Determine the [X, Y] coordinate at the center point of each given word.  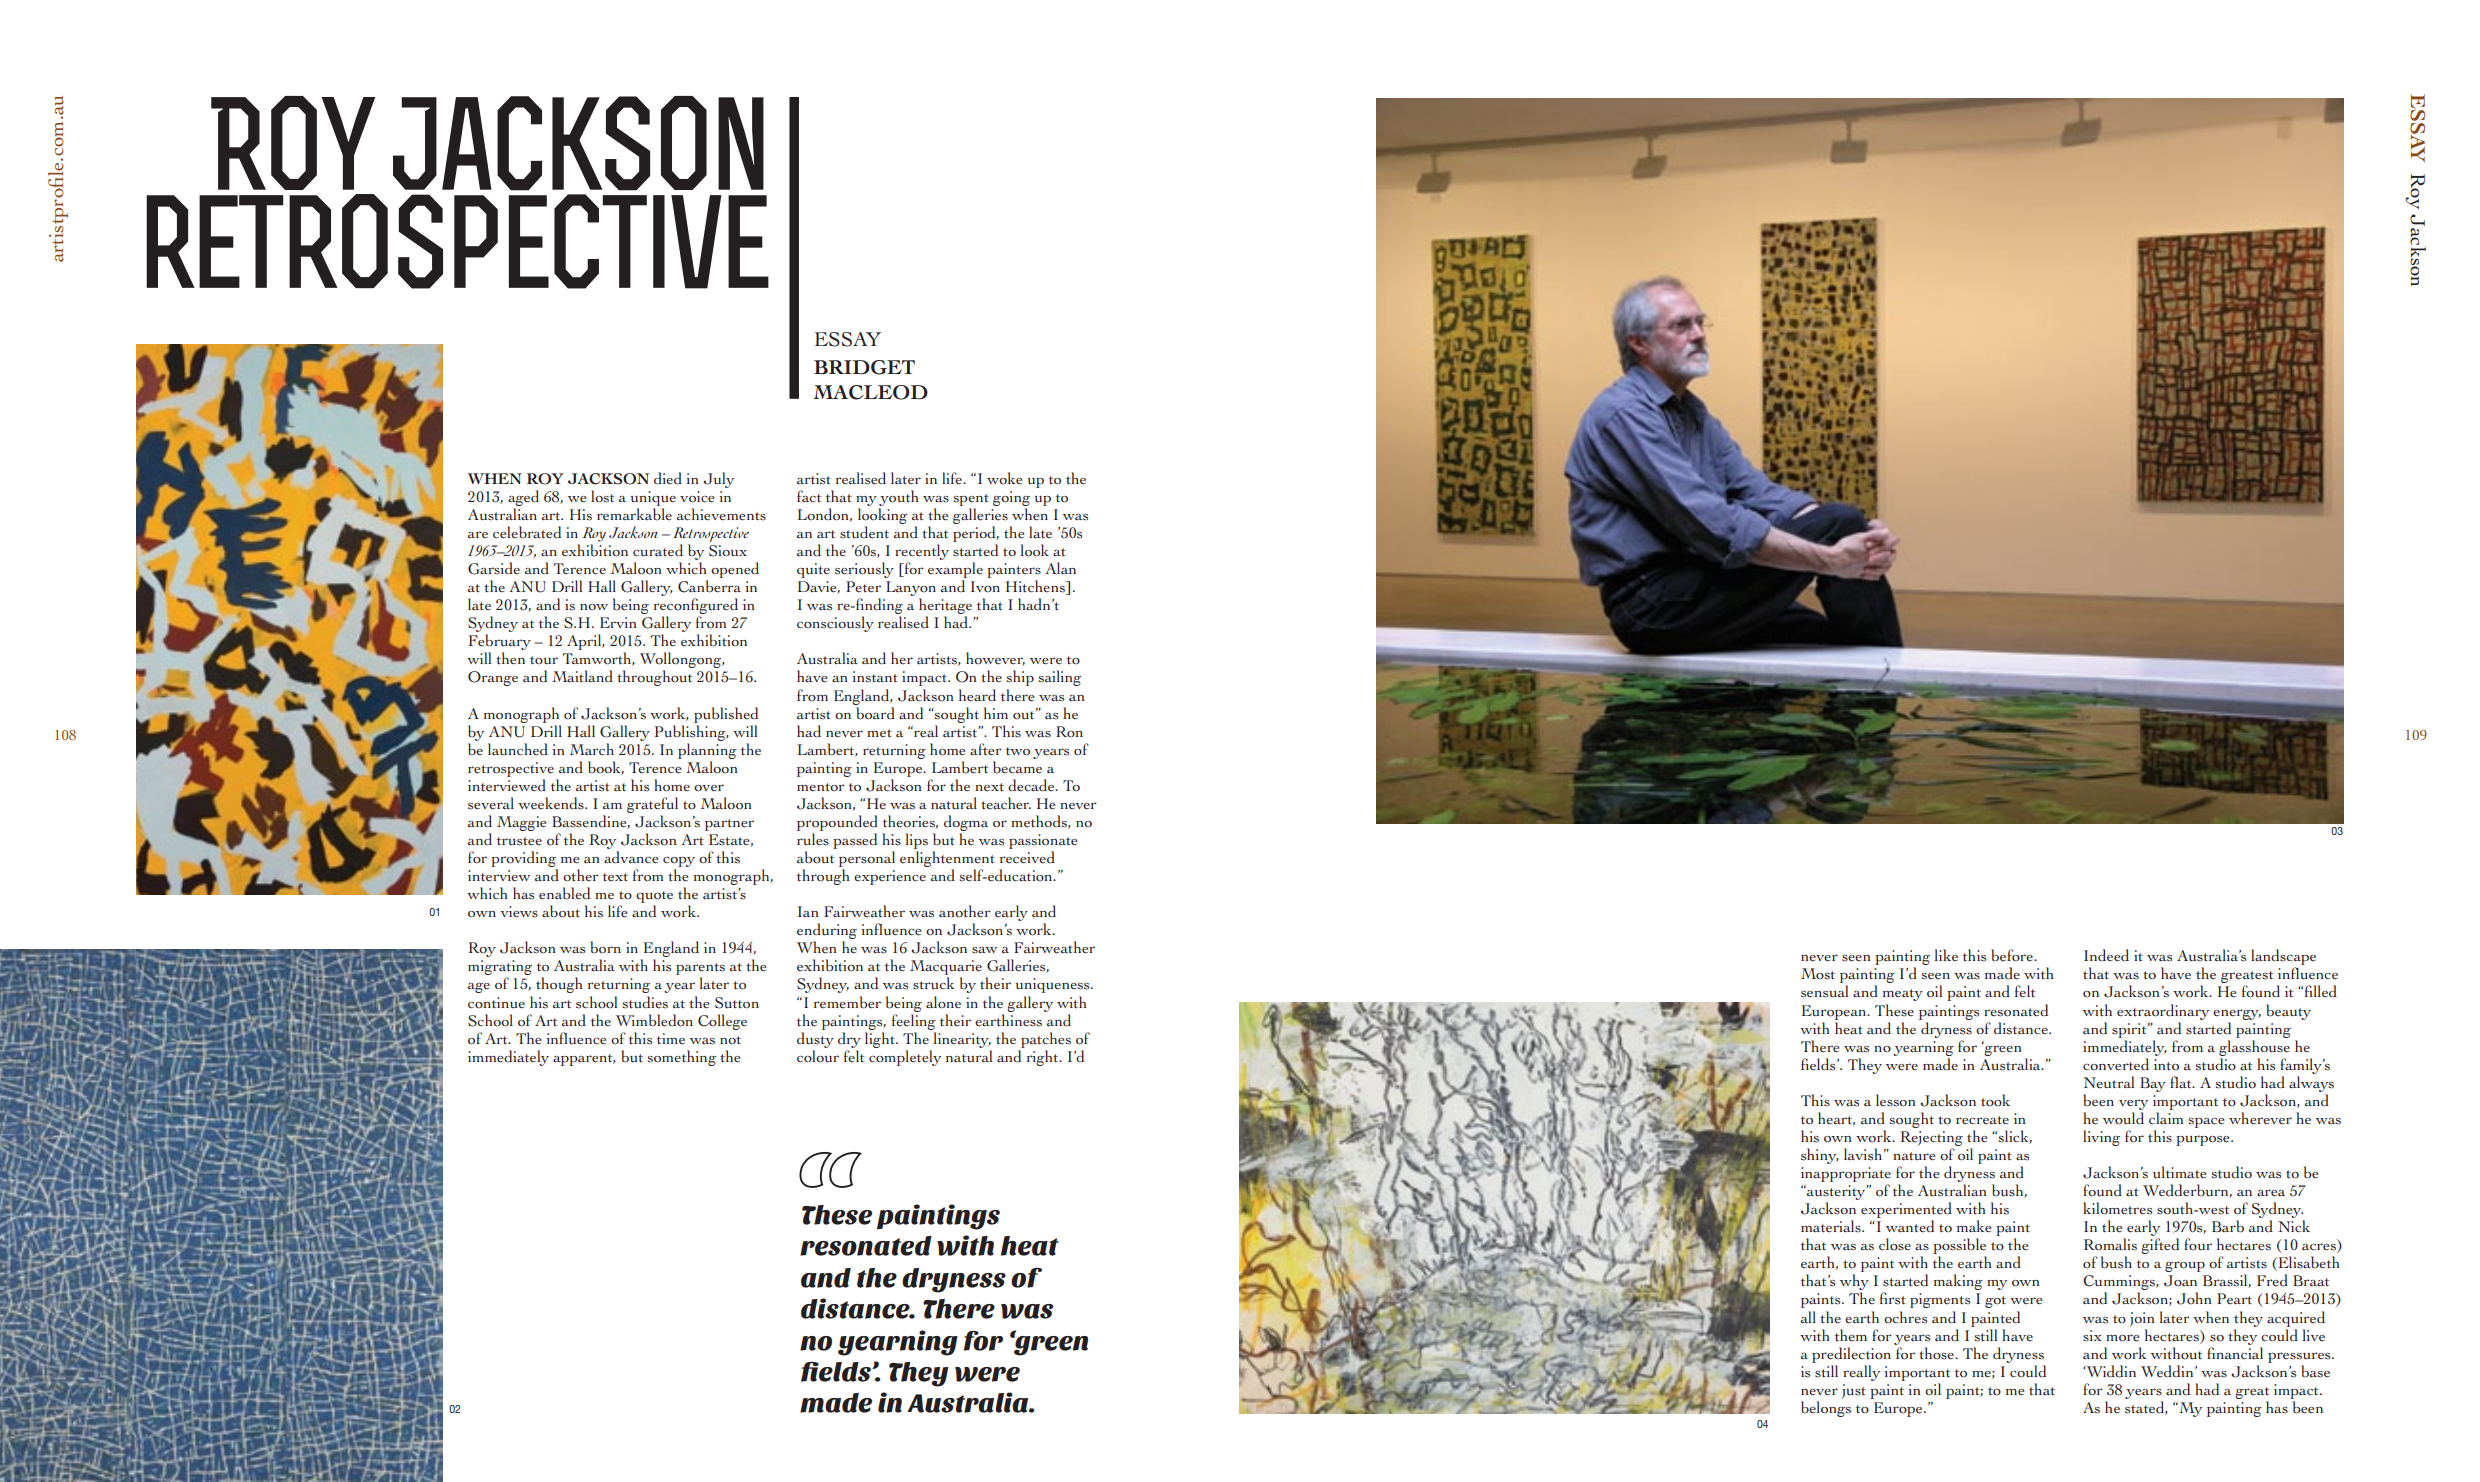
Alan [1060, 568]
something [681, 1058]
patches [1046, 1040]
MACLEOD [870, 392]
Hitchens [1036, 587]
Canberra [709, 586]
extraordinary [2163, 1012]
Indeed [2106, 955]
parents [700, 970]
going [1011, 498]
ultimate [2179, 1172]
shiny [1820, 1156]
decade [1032, 785]
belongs [1826, 1409]
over [709, 788]
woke [1004, 478]
